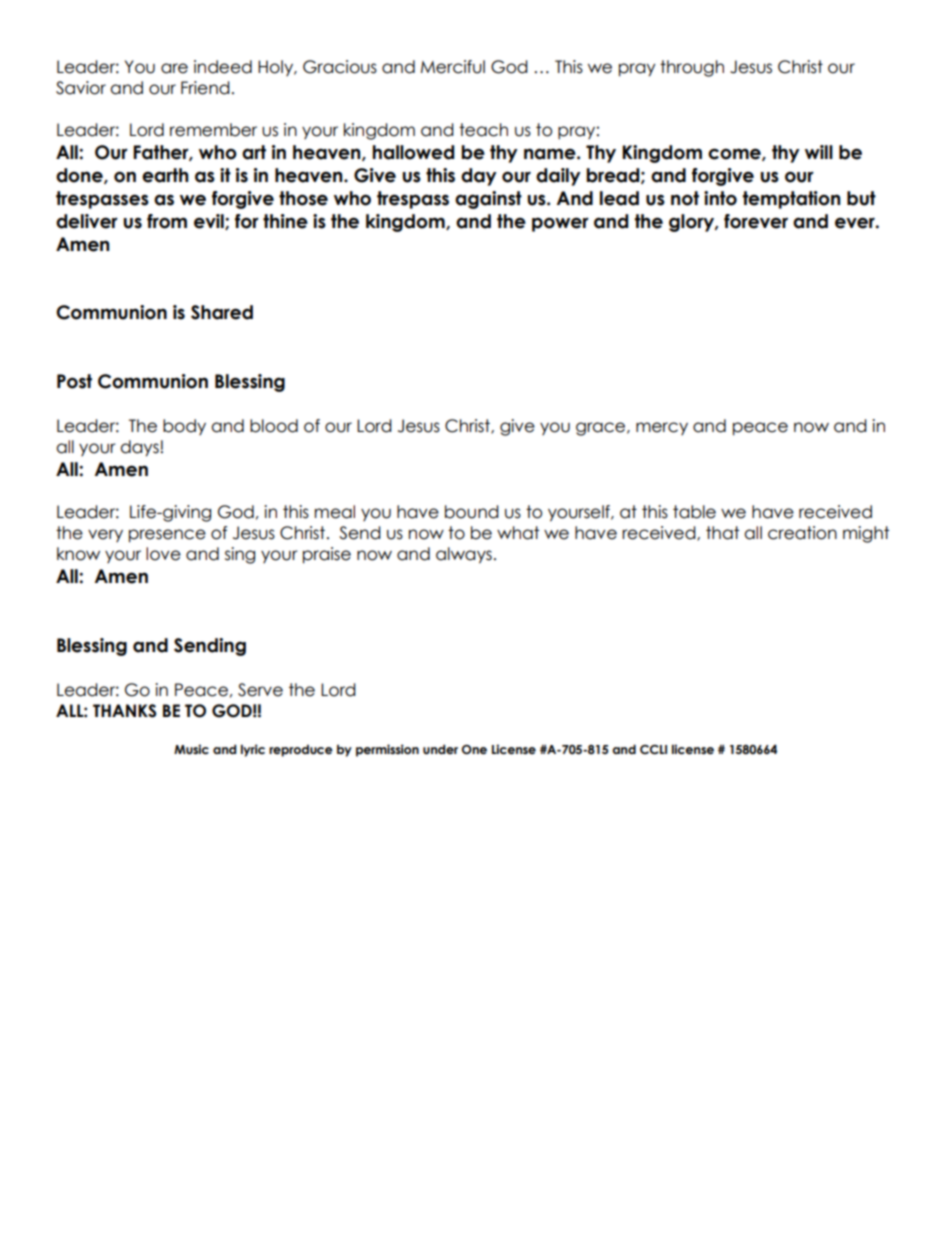 The height and width of the screenshot is (1233, 952). What do you see at coordinates (387, 750) in the screenshot?
I see `permission` at bounding box center [387, 750].
